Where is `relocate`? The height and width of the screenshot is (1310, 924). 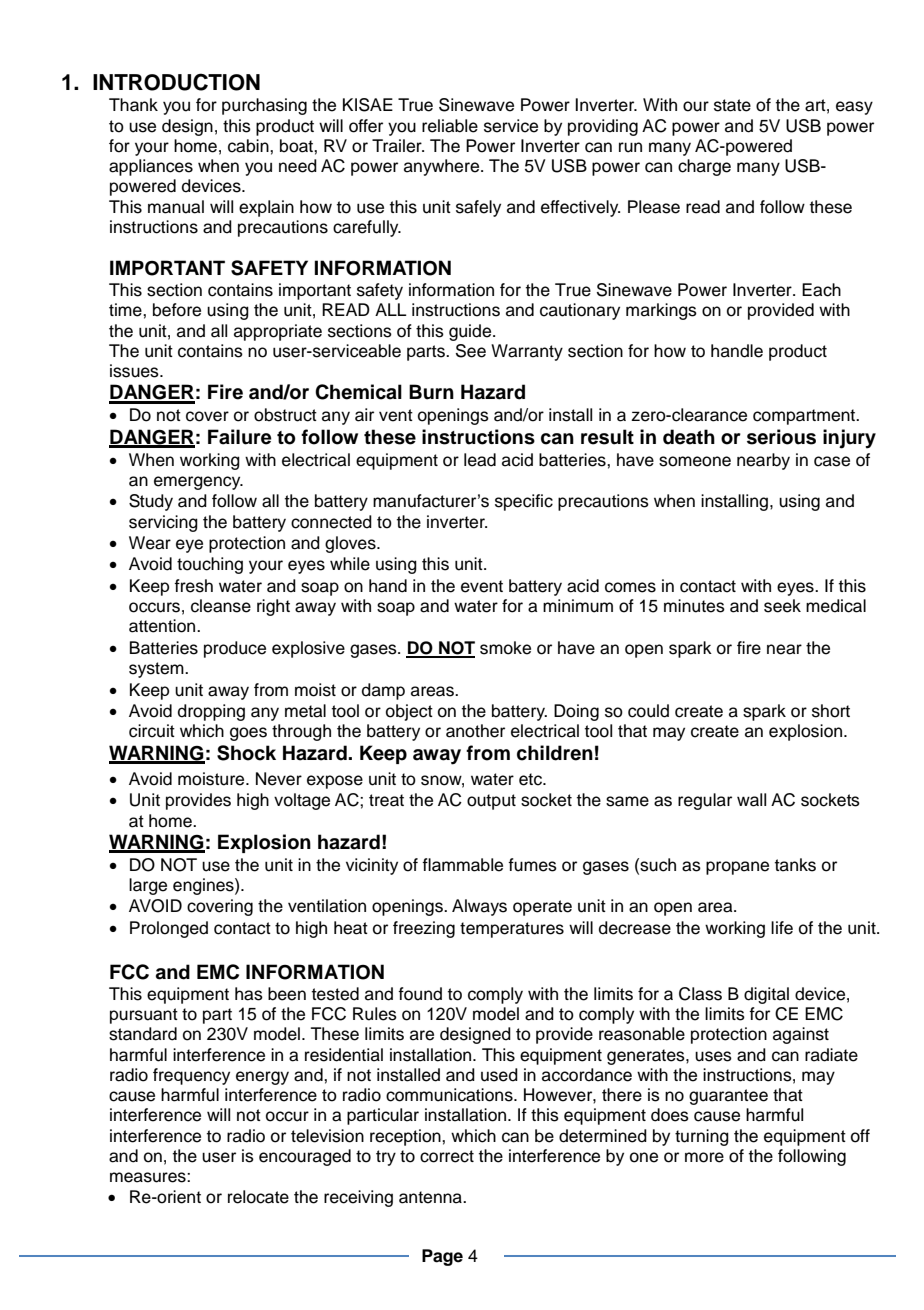 relocate is located at coordinates (258, 1197).
